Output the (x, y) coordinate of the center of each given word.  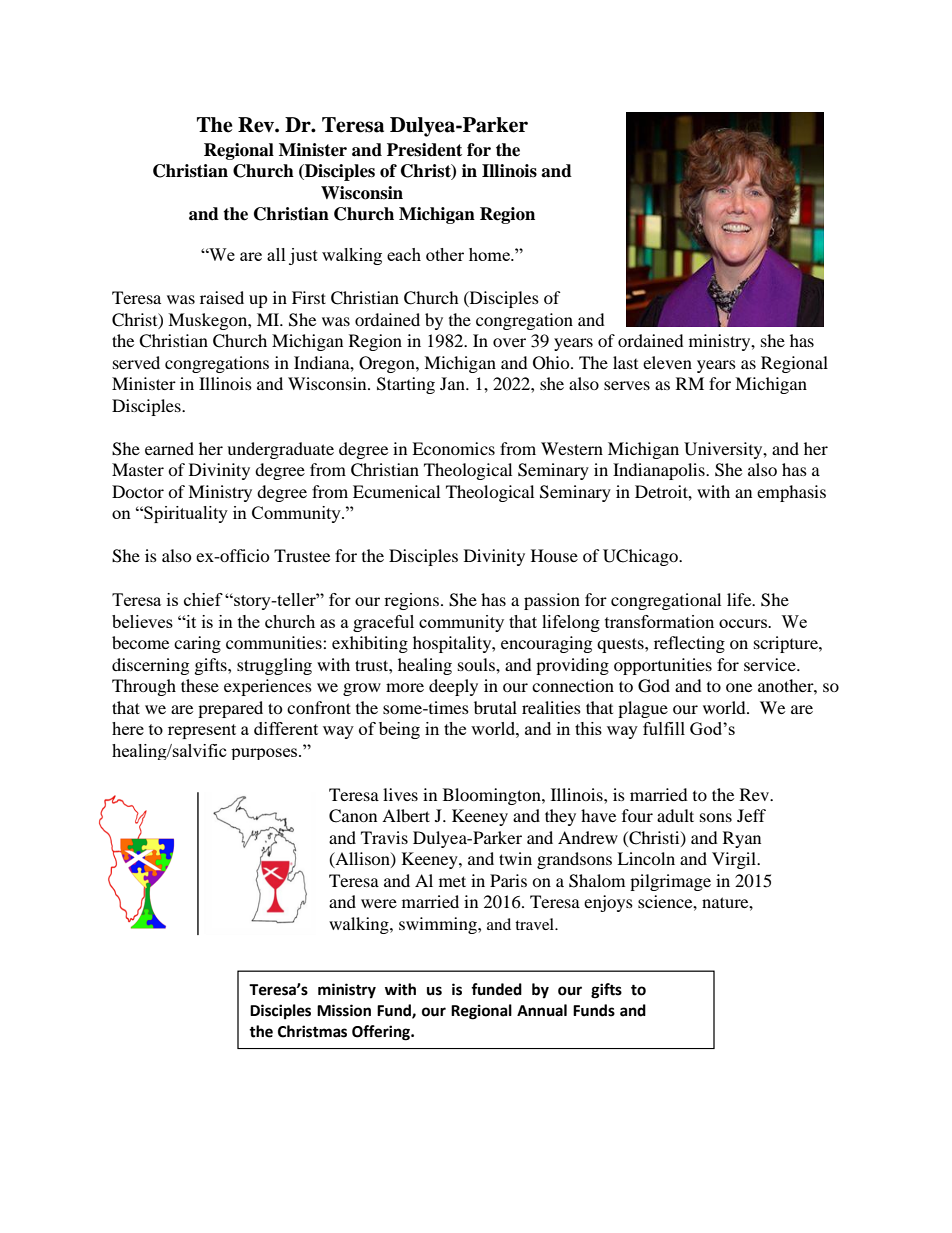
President (424, 150)
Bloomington (493, 796)
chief (203, 599)
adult (675, 815)
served (136, 362)
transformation (659, 621)
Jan (453, 383)
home (490, 254)
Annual (542, 1010)
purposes (265, 754)
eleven (667, 362)
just (303, 256)
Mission (344, 1010)
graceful (383, 623)
